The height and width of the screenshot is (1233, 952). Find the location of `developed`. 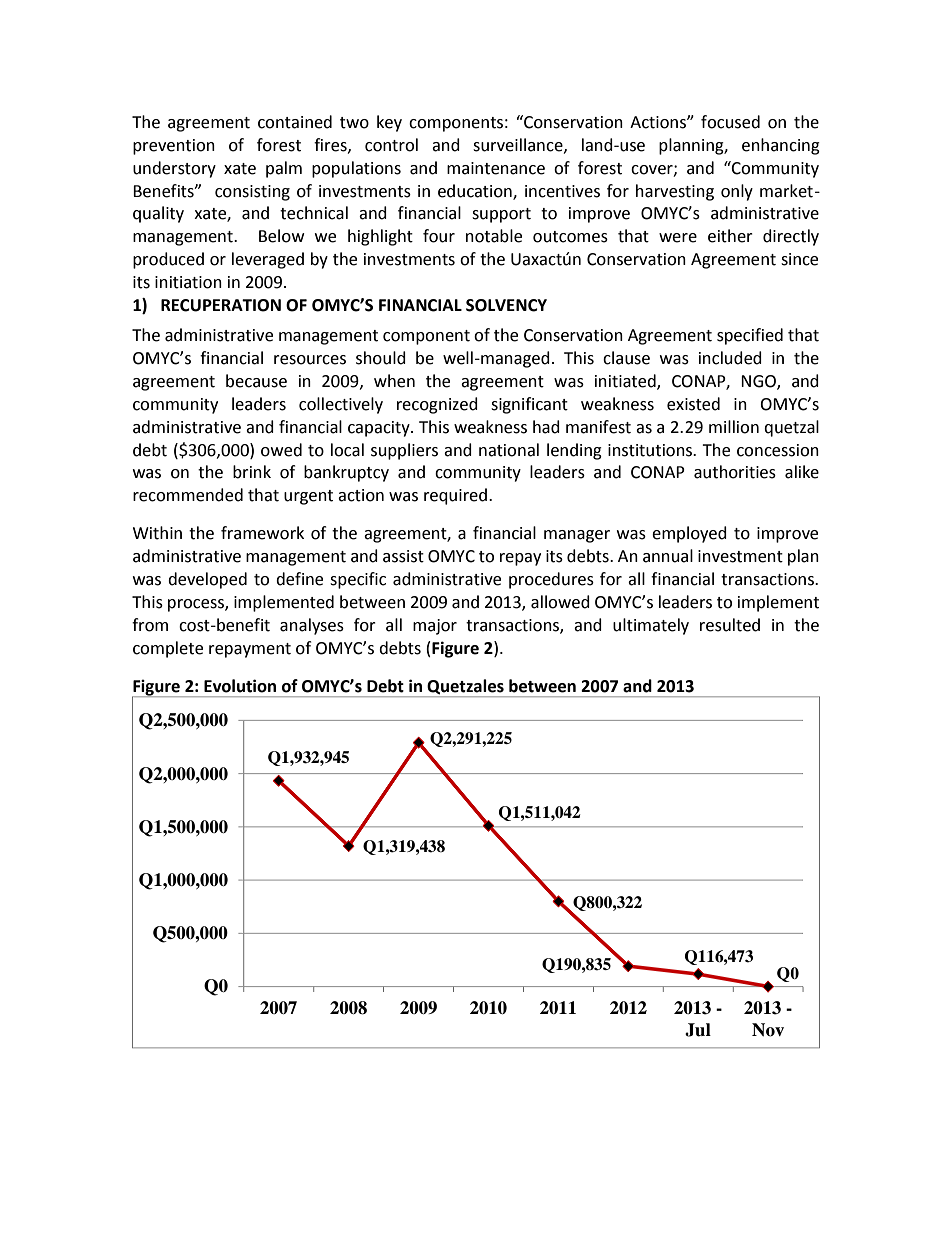

developed is located at coordinates (207, 580).
